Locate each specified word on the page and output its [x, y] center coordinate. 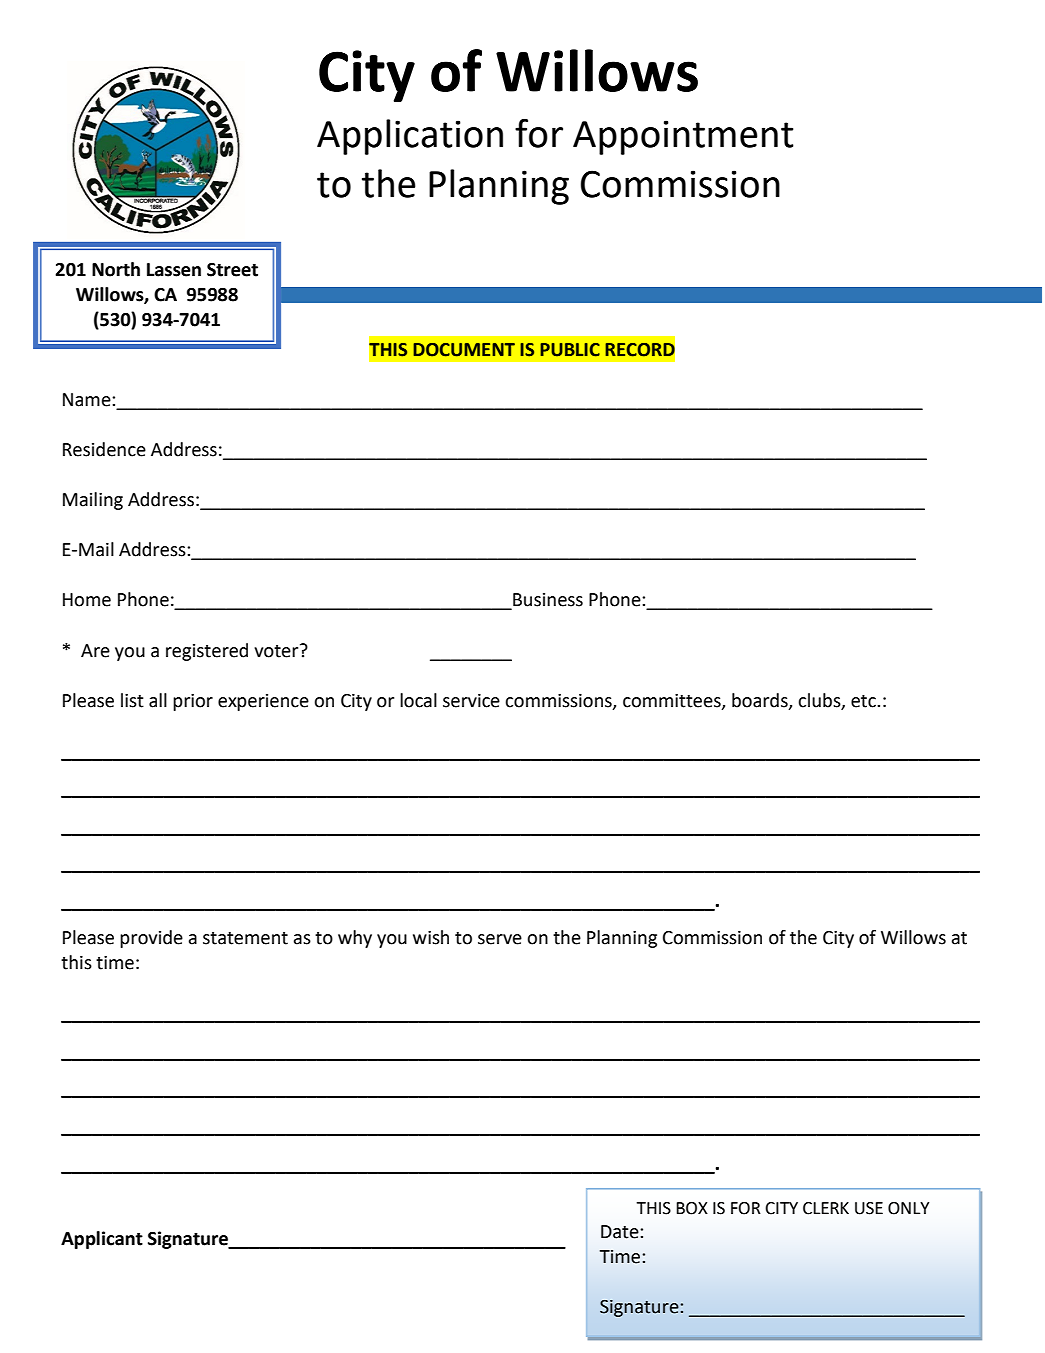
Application [410, 137]
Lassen [174, 270]
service [471, 701]
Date [621, 1232]
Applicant [102, 1240]
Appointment [683, 137]
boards [761, 701]
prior [193, 702]
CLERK [826, 1208]
